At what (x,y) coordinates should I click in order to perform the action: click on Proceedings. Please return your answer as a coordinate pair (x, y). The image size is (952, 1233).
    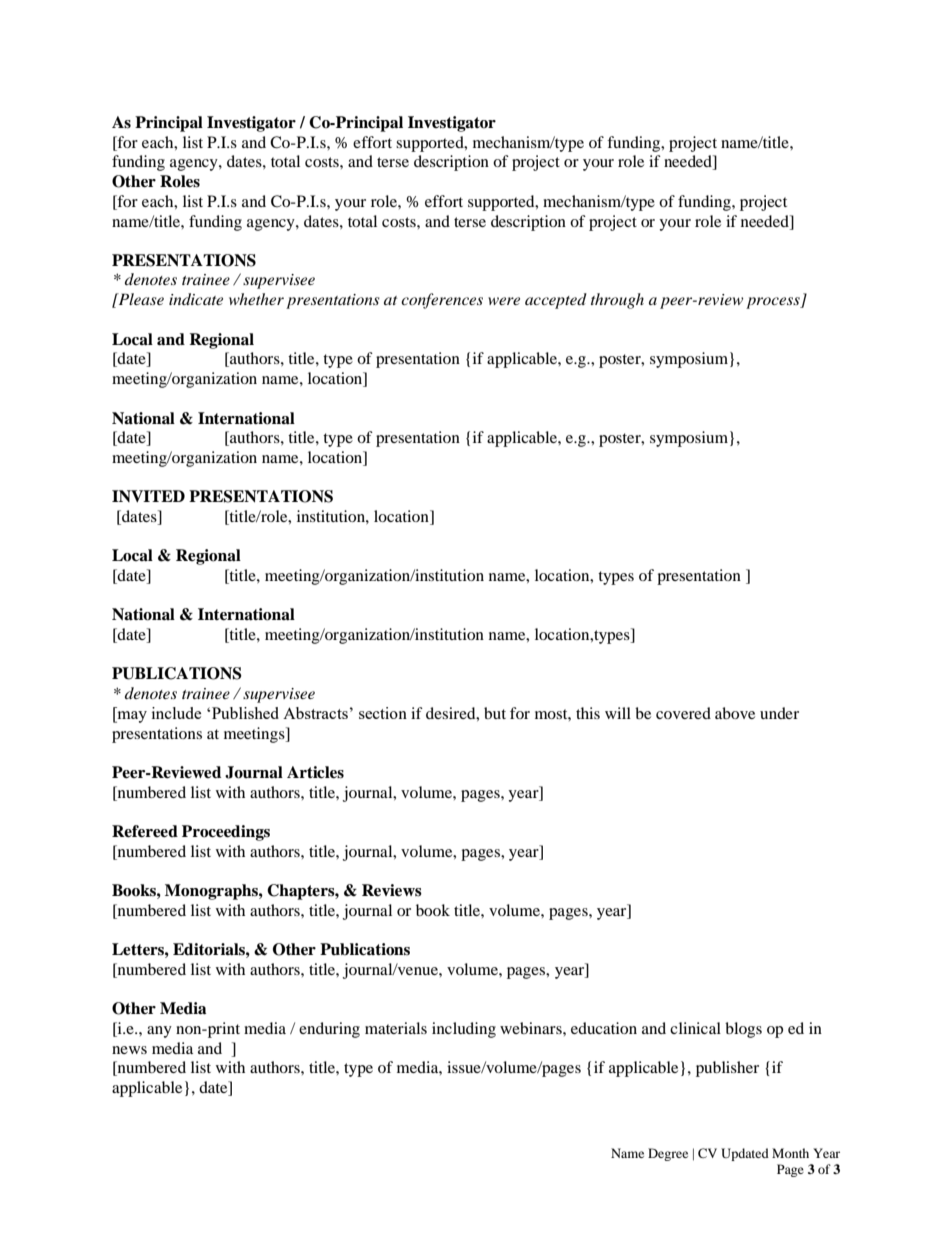
    Looking at the image, I should click on (226, 833).
